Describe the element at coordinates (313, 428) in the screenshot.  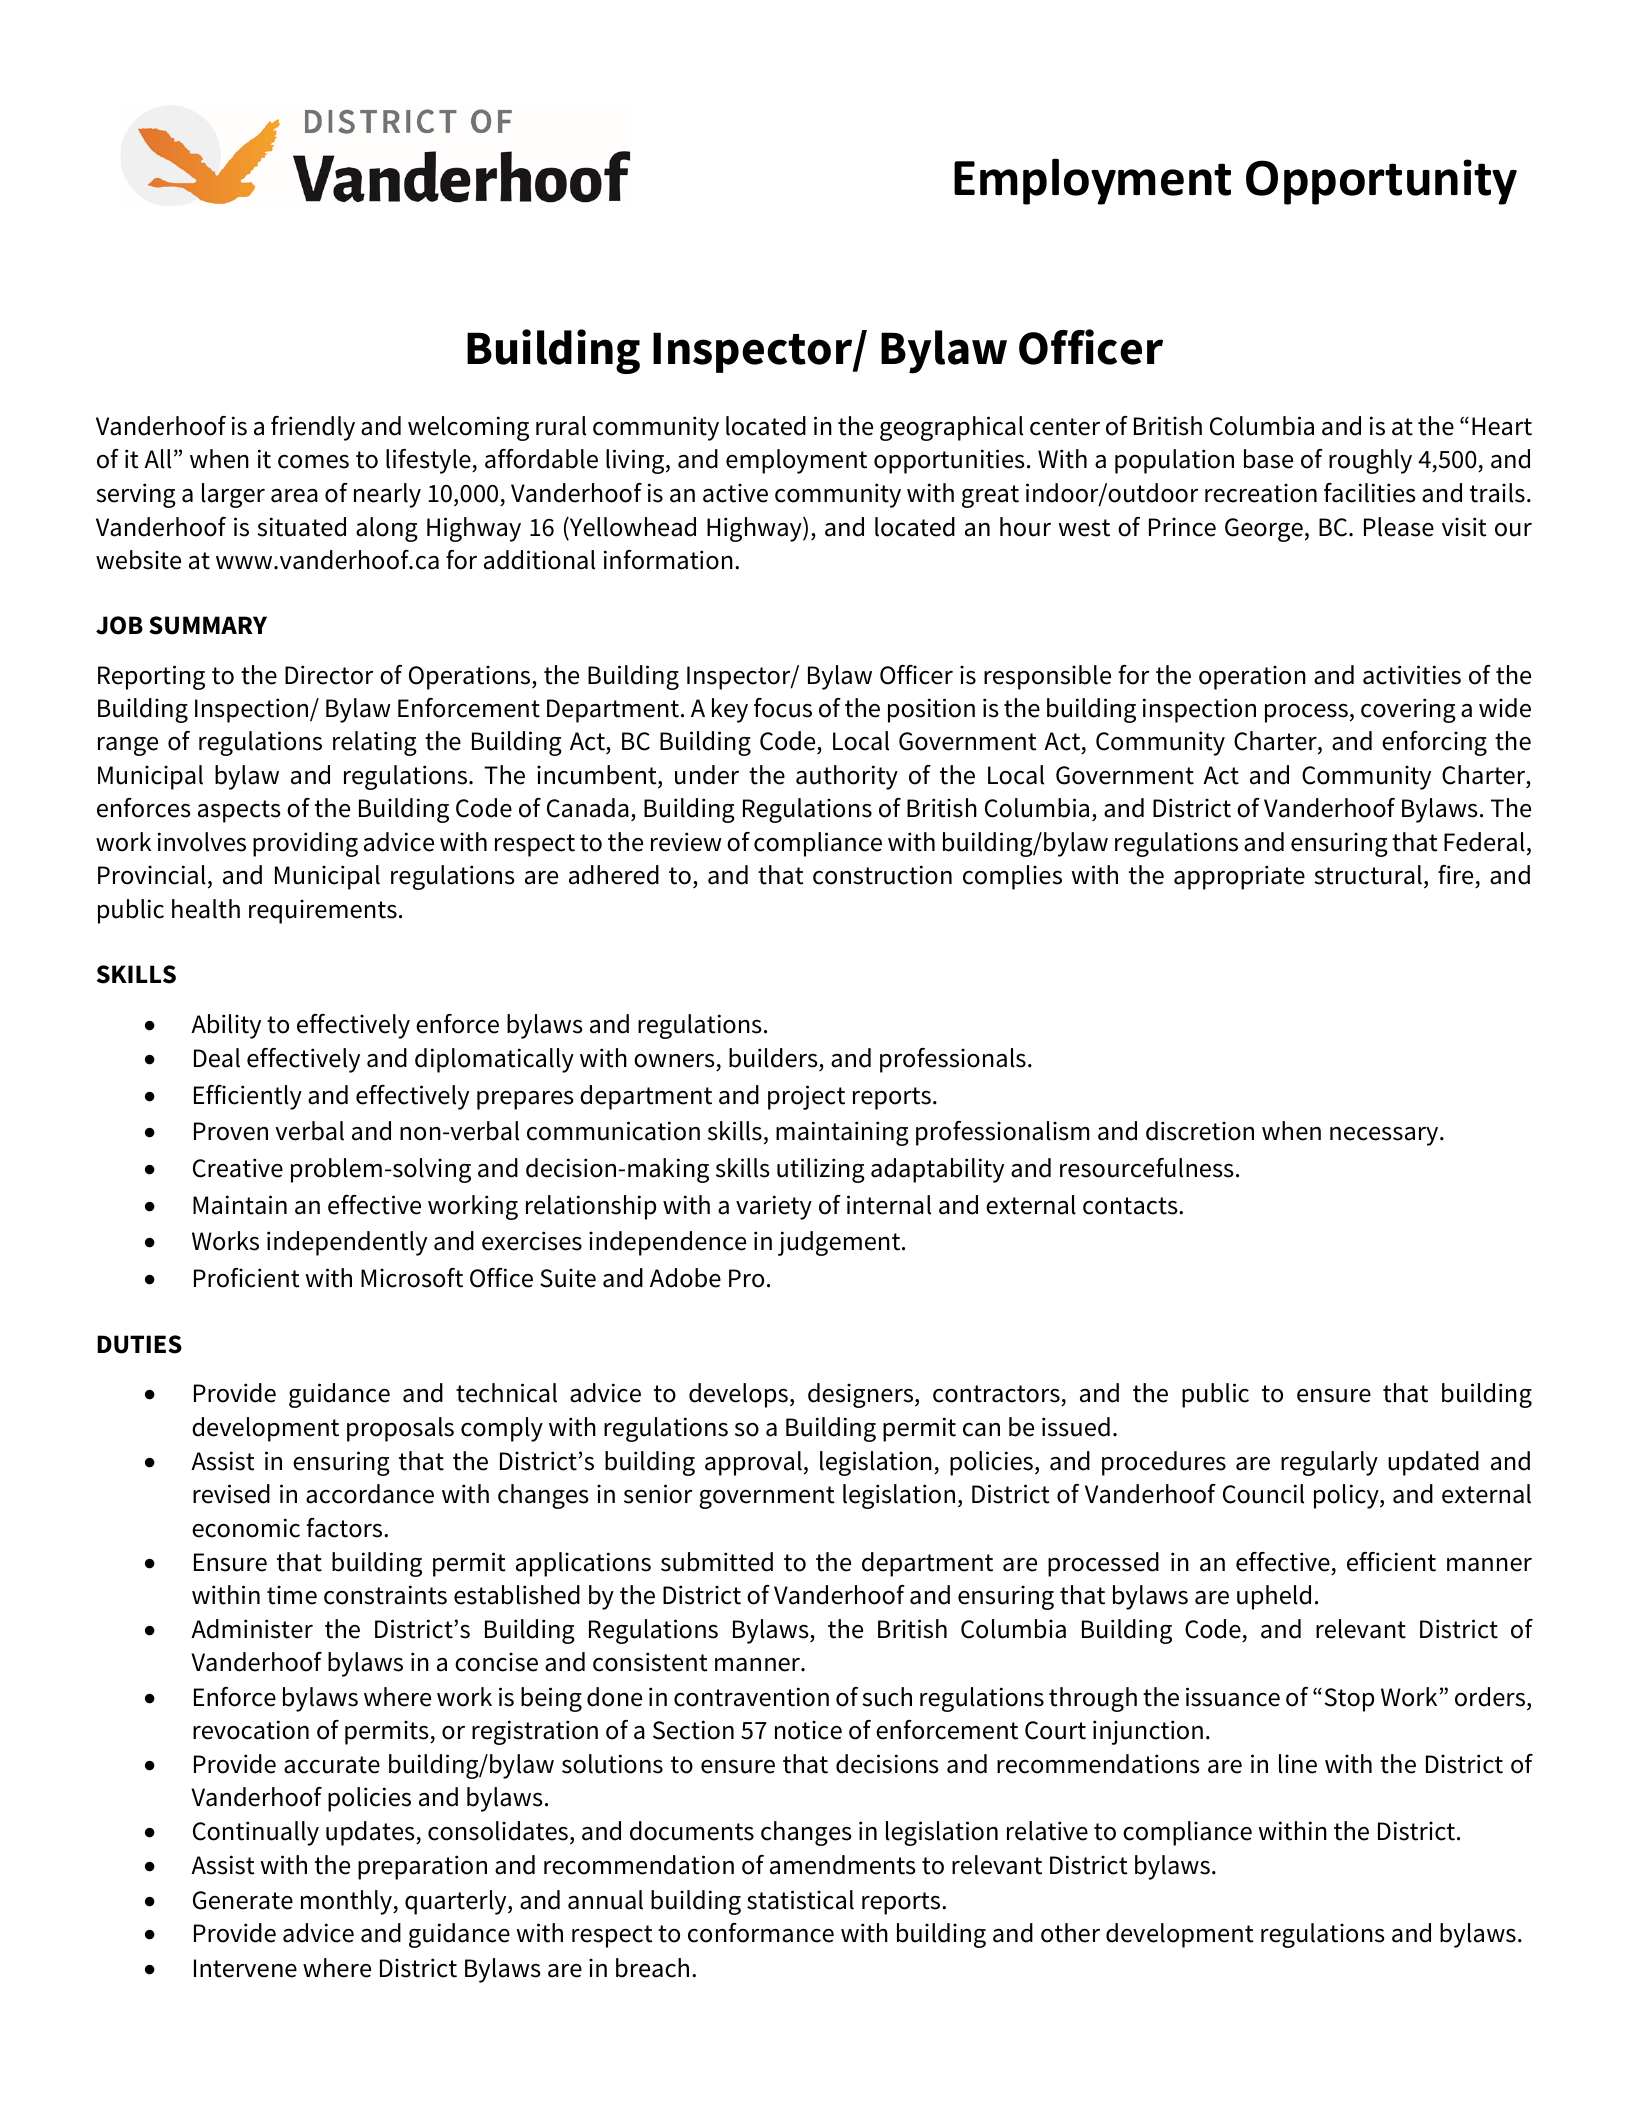
I see `friendly` at that location.
